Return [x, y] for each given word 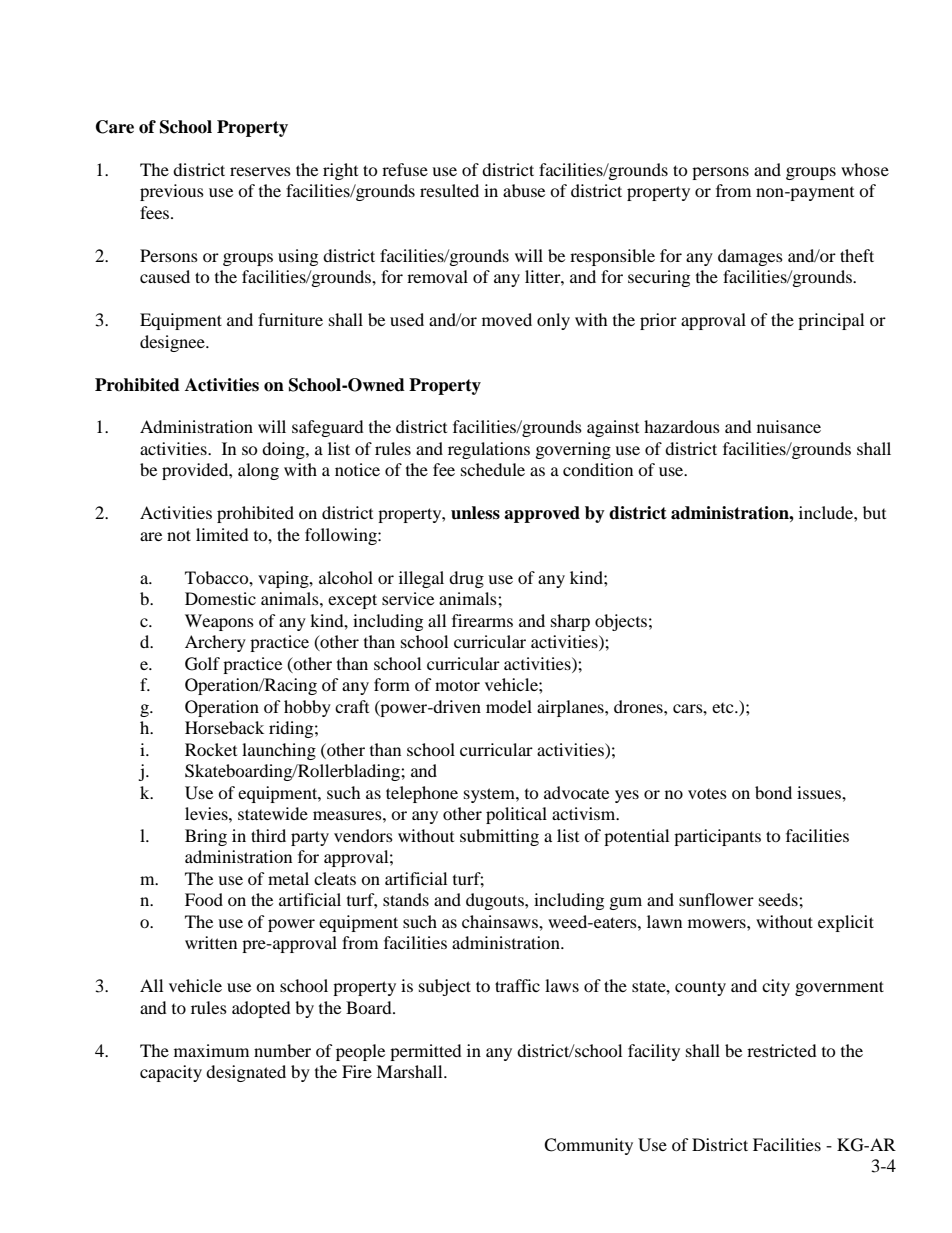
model [509, 706]
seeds [779, 899]
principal [831, 321]
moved [507, 319]
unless [475, 513]
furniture [290, 319]
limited [222, 534]
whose [865, 169]
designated [246, 1073]
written [211, 942]
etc [724, 708]
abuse [524, 190]
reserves [260, 171]
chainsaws [501, 921]
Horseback [224, 727]
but [874, 512]
